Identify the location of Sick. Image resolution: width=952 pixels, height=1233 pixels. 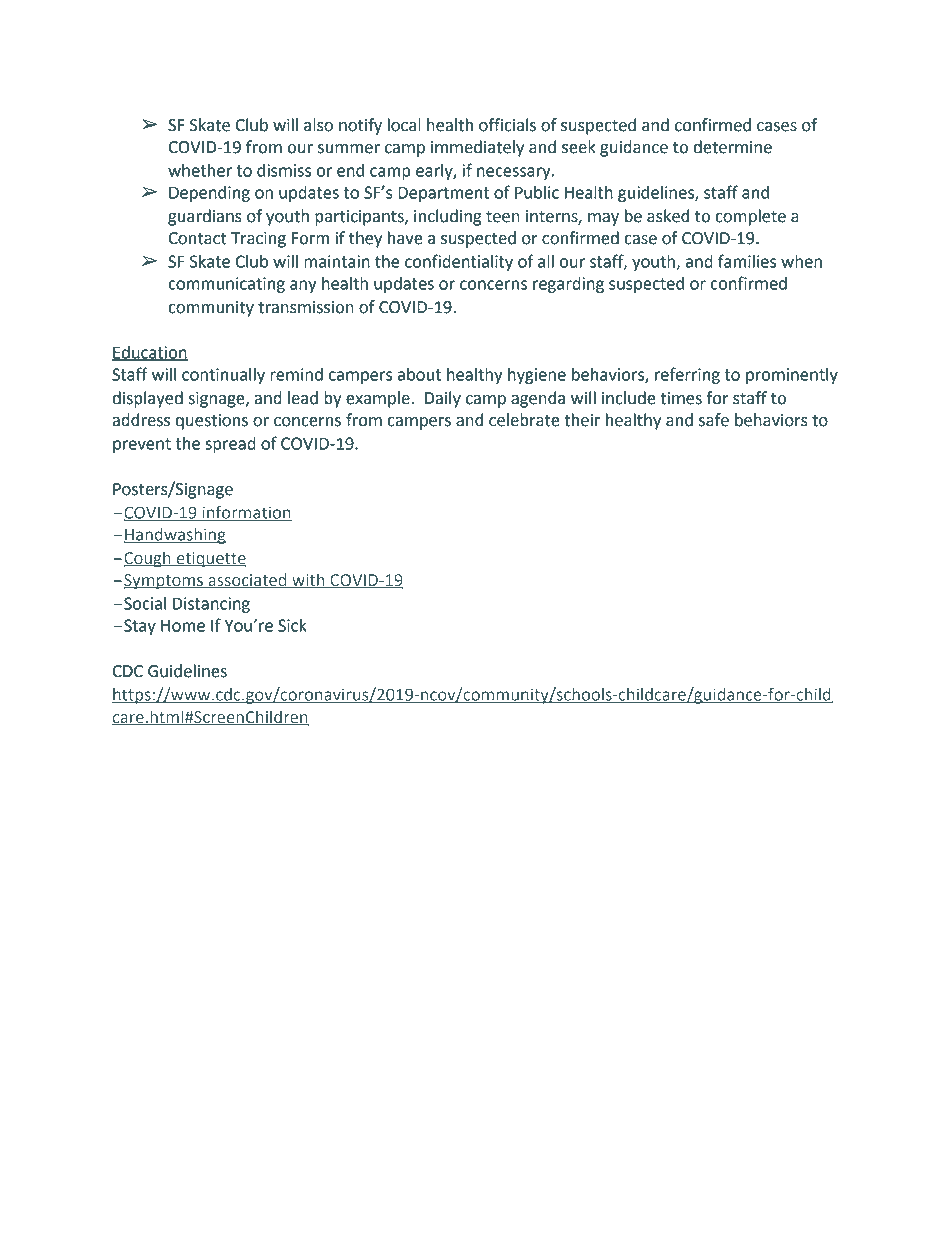
(292, 625).
